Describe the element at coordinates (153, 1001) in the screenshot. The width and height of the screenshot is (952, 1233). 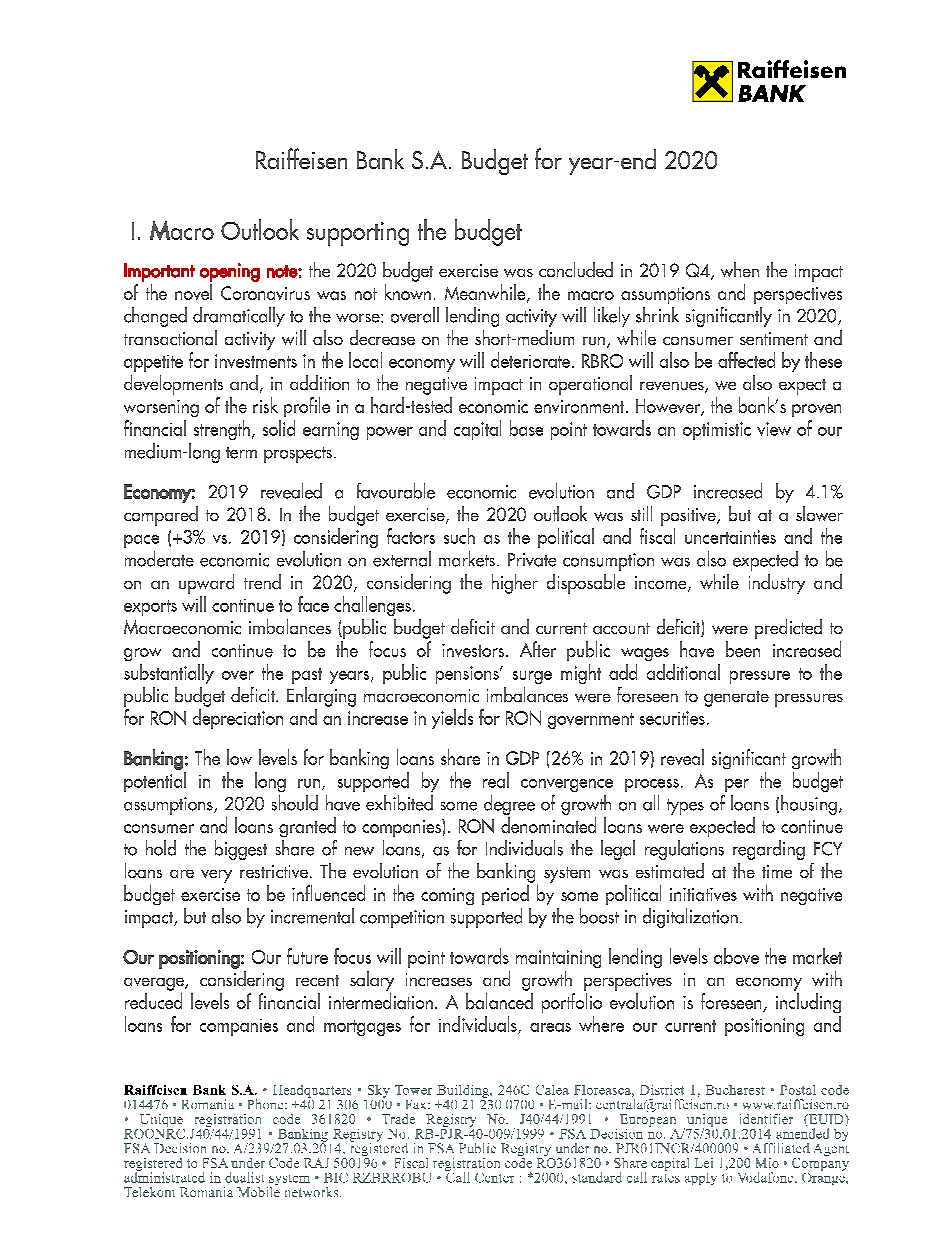
I see `reduced` at that location.
